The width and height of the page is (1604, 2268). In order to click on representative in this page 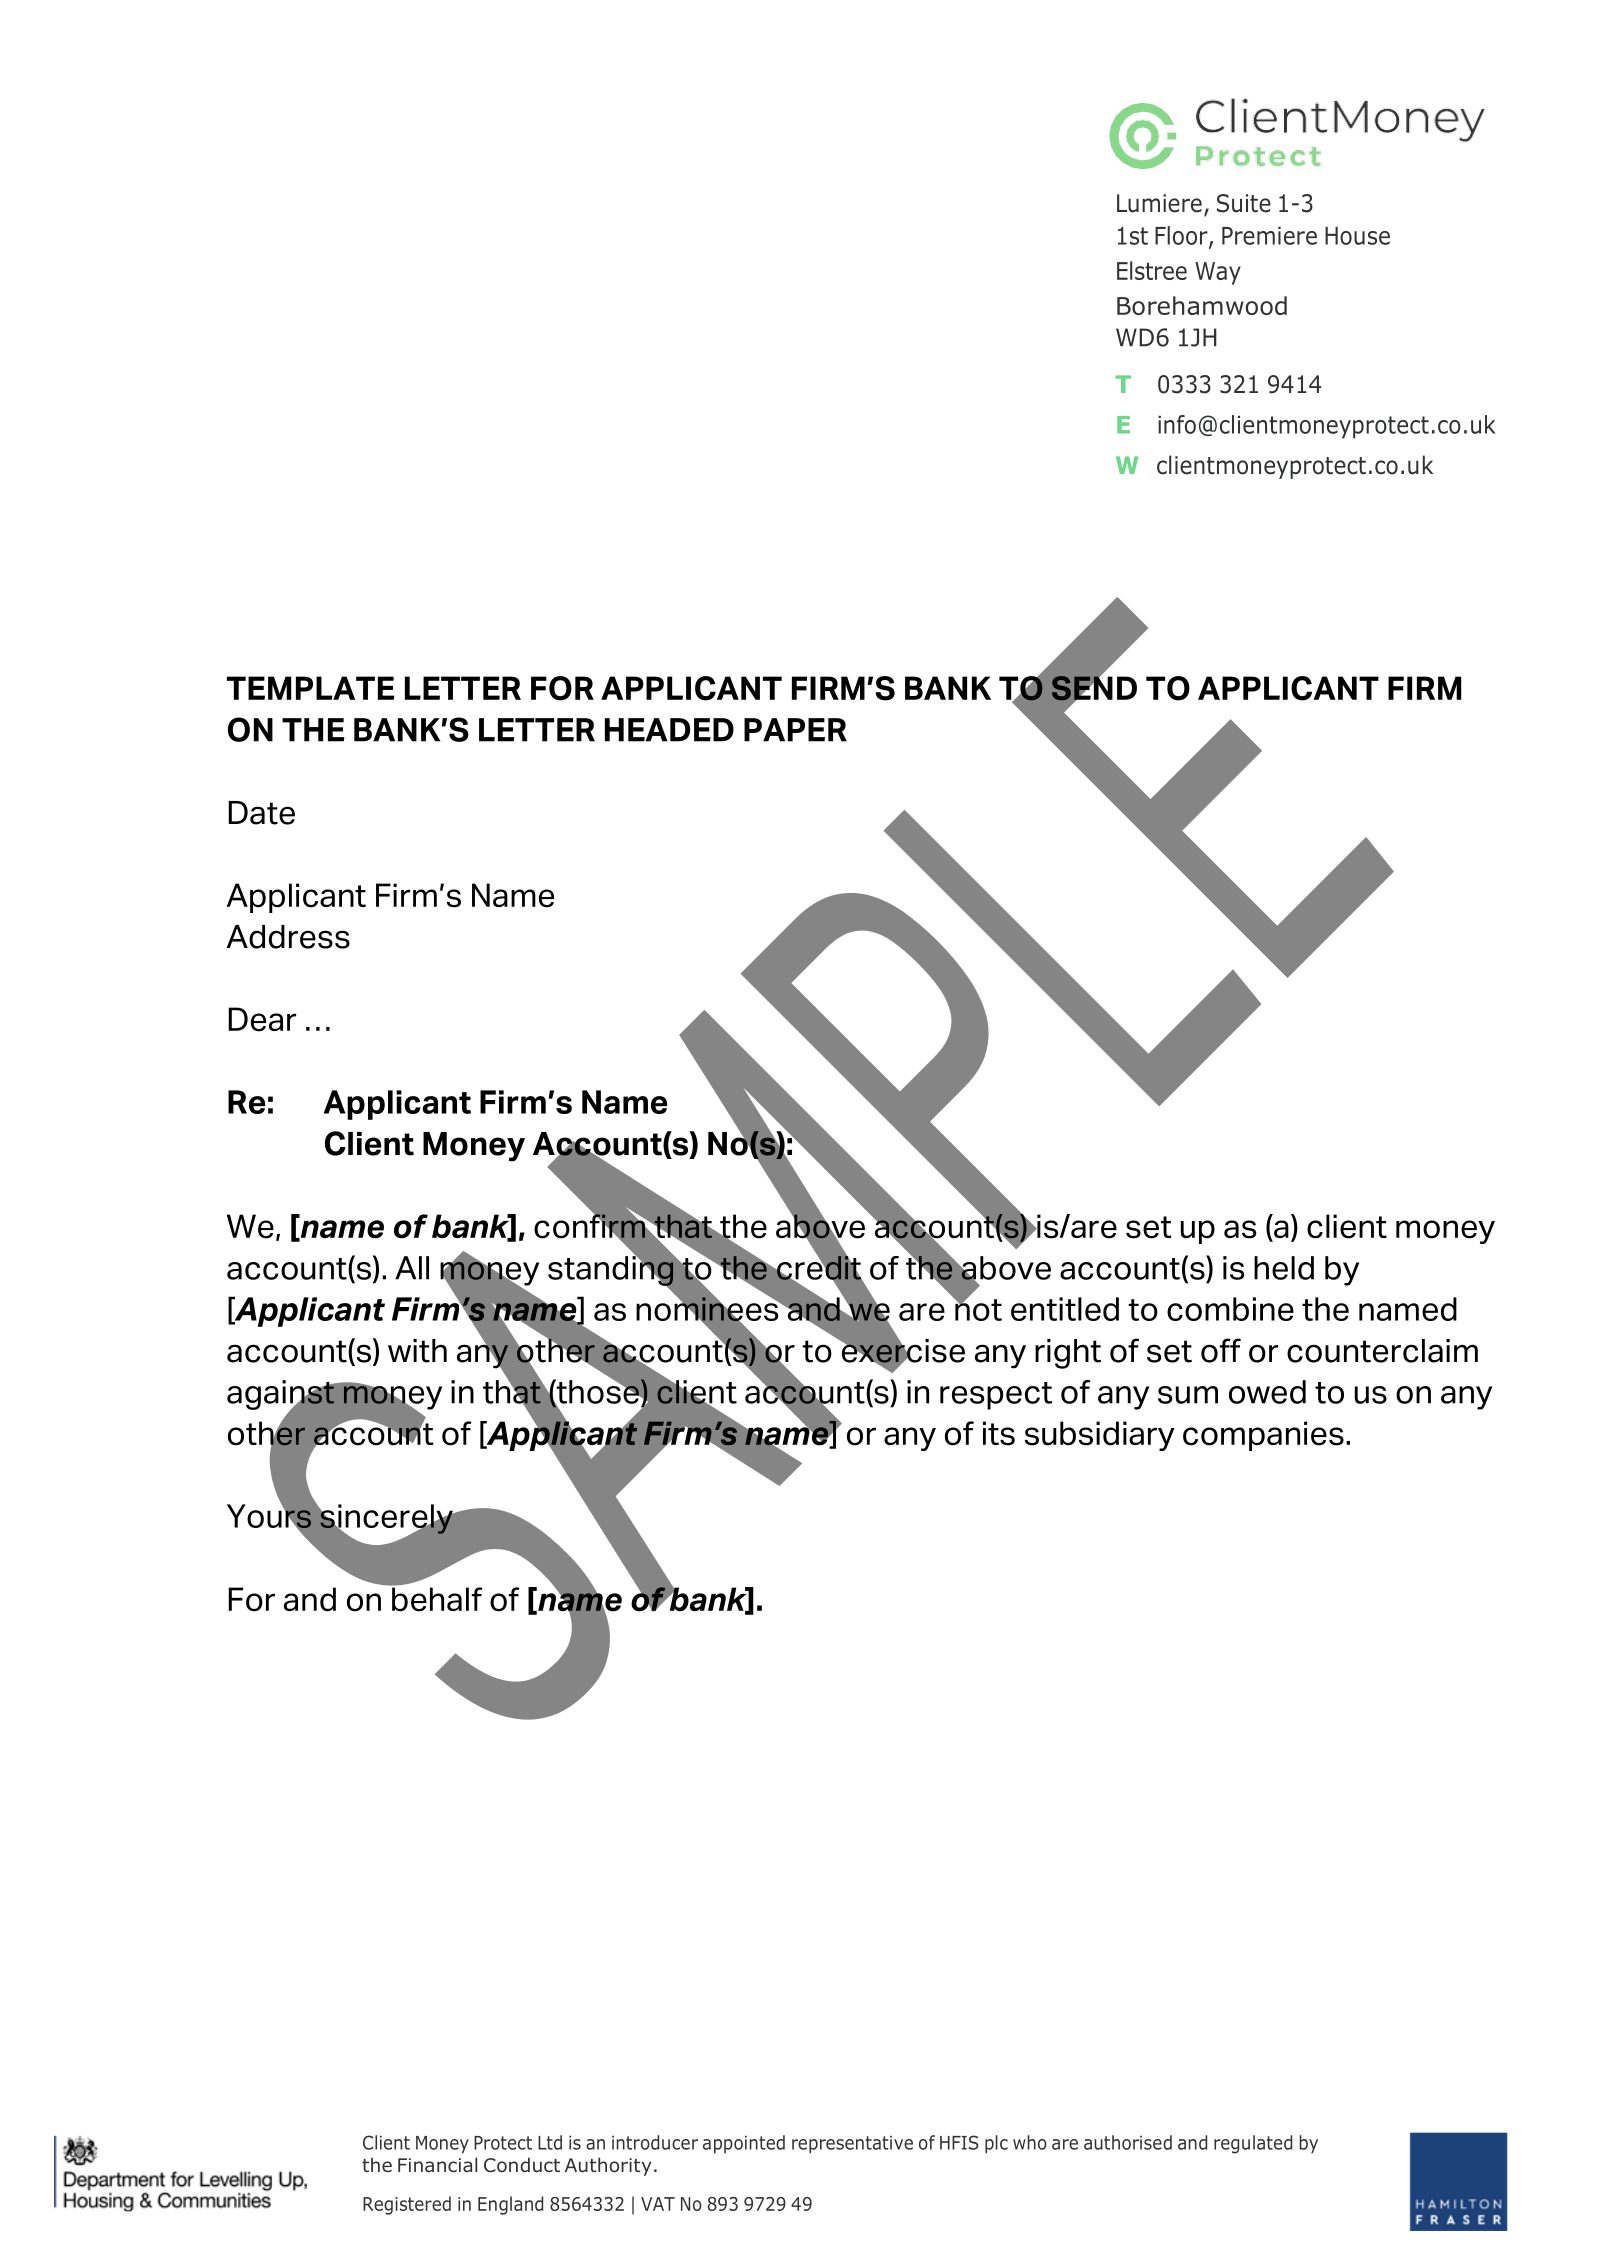, I will do `click(852, 2145)`.
